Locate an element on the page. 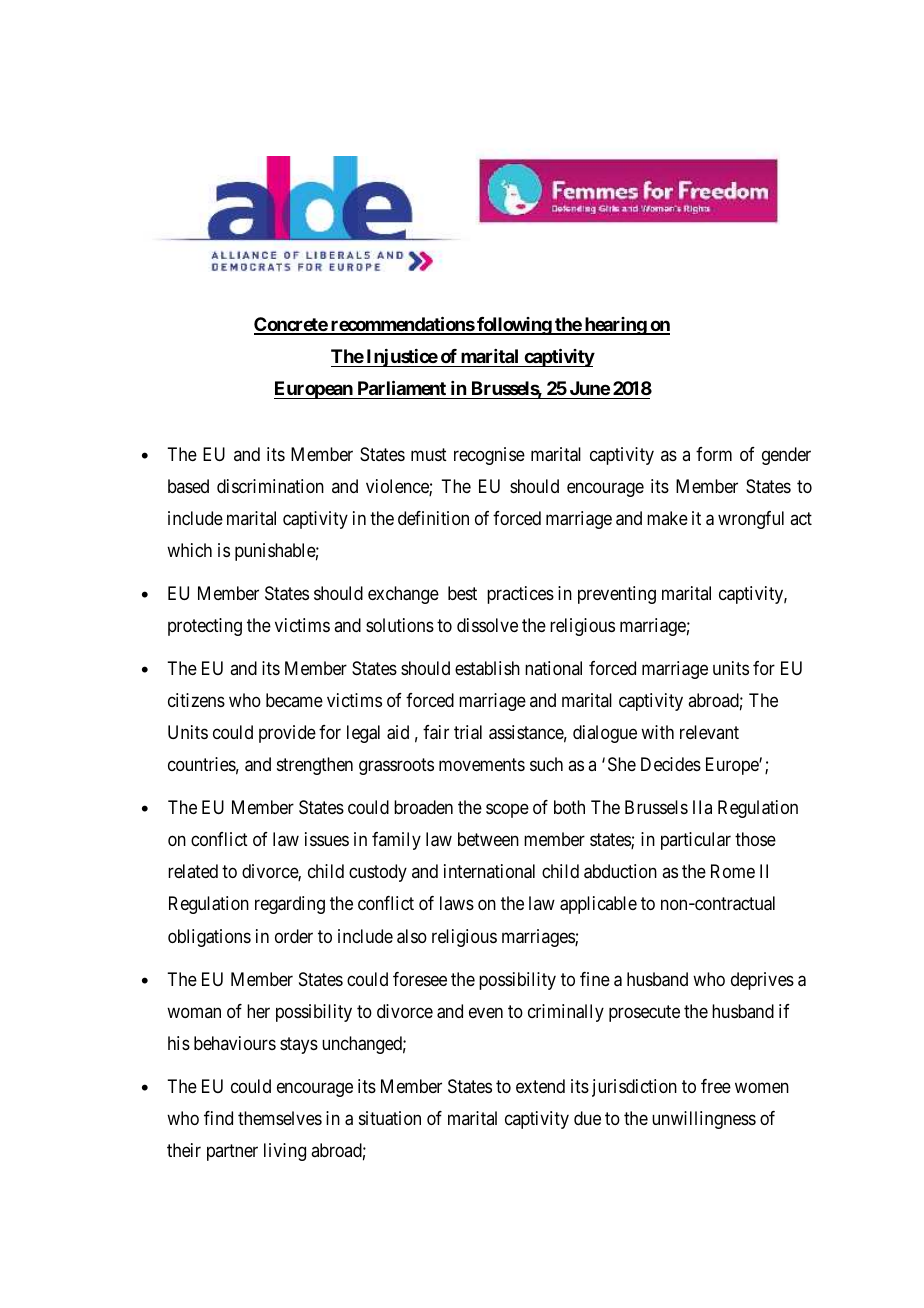 The width and height of the document is (924, 1308). extend is located at coordinates (540, 1086).
